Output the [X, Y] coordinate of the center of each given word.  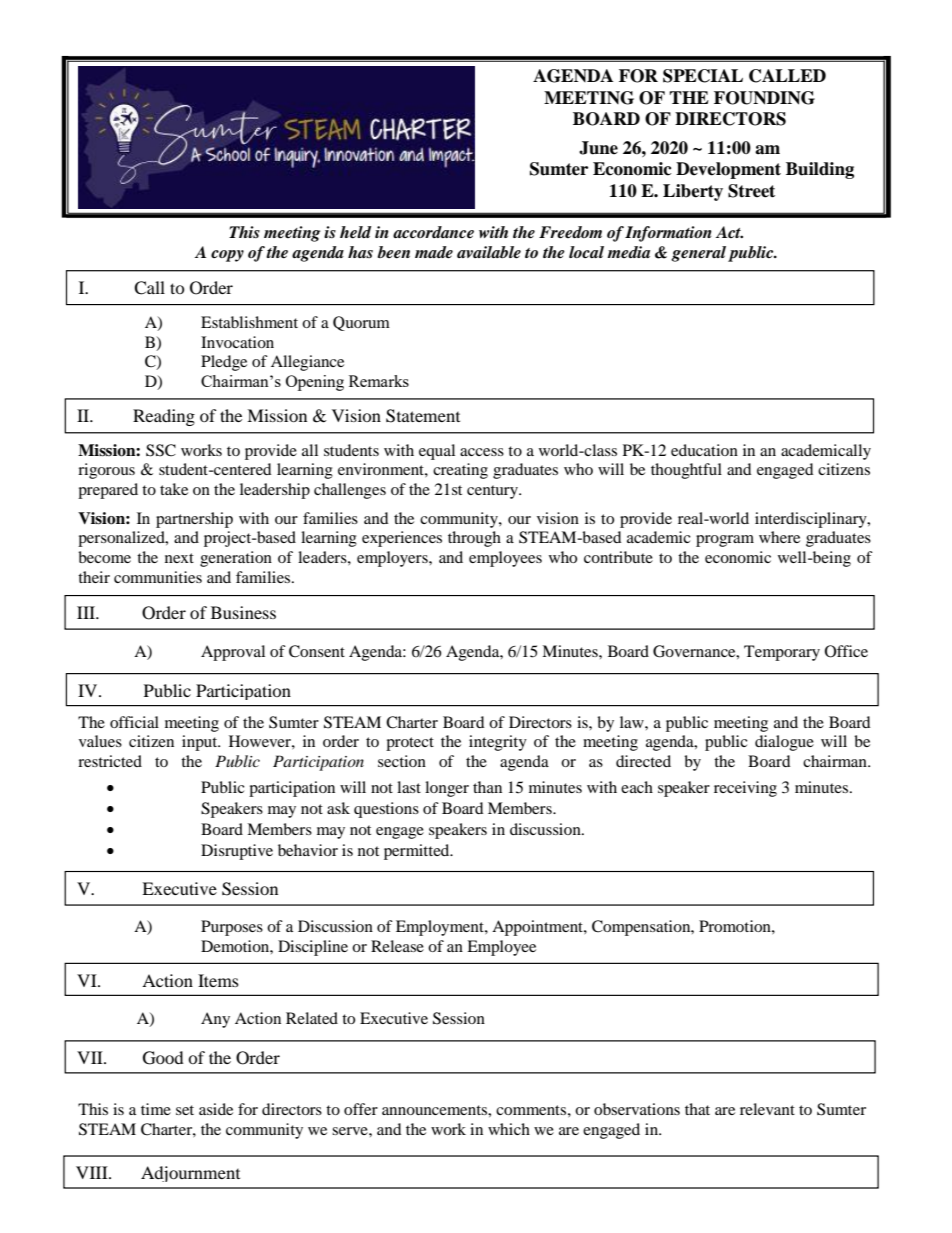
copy [227, 256]
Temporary [782, 653]
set [185, 1110]
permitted [418, 852]
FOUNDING [764, 98]
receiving [745, 789]
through [474, 539]
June [598, 148]
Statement [423, 416]
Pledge [224, 363]
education [704, 450]
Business [243, 612]
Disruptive [237, 852]
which [509, 1129]
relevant [767, 1109]
